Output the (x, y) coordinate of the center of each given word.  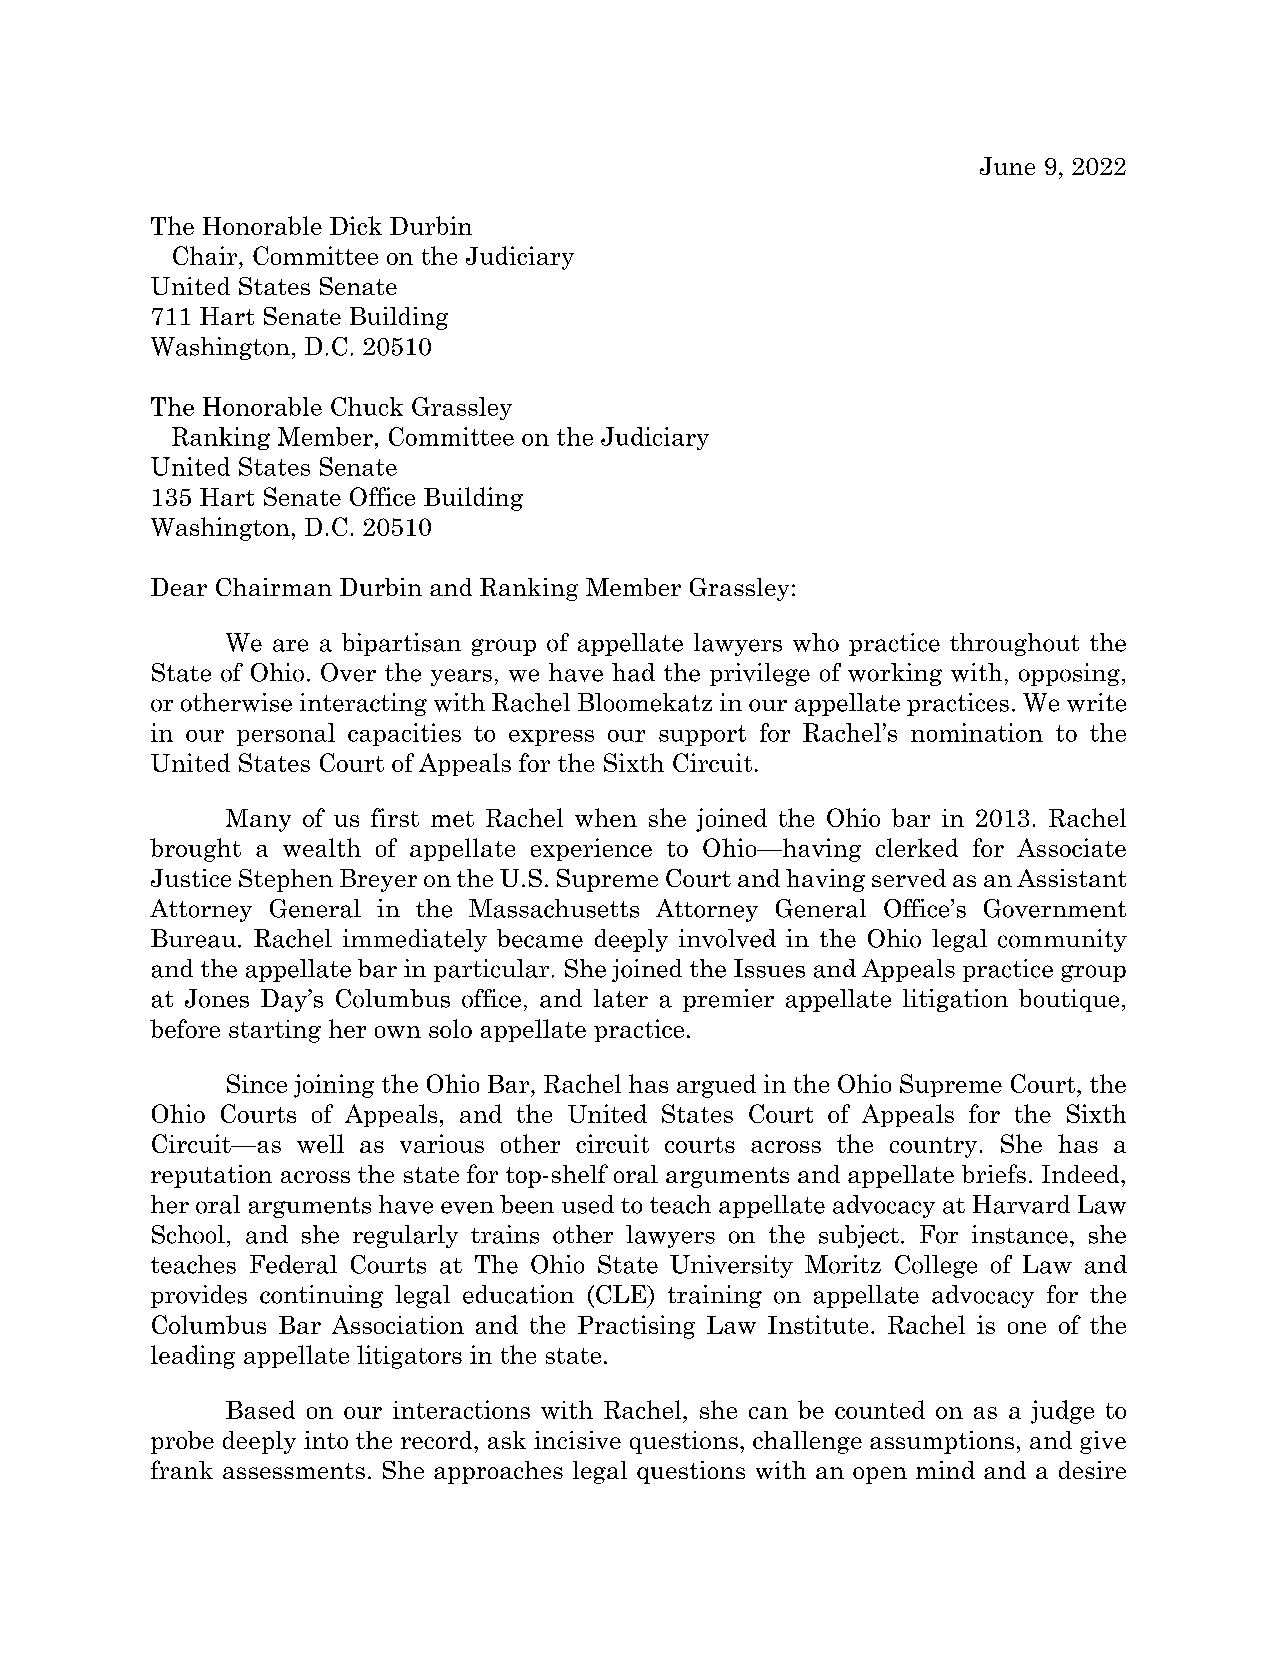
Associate (1071, 847)
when (606, 817)
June (1007, 166)
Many (258, 820)
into (326, 1440)
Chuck (367, 406)
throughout (1014, 644)
